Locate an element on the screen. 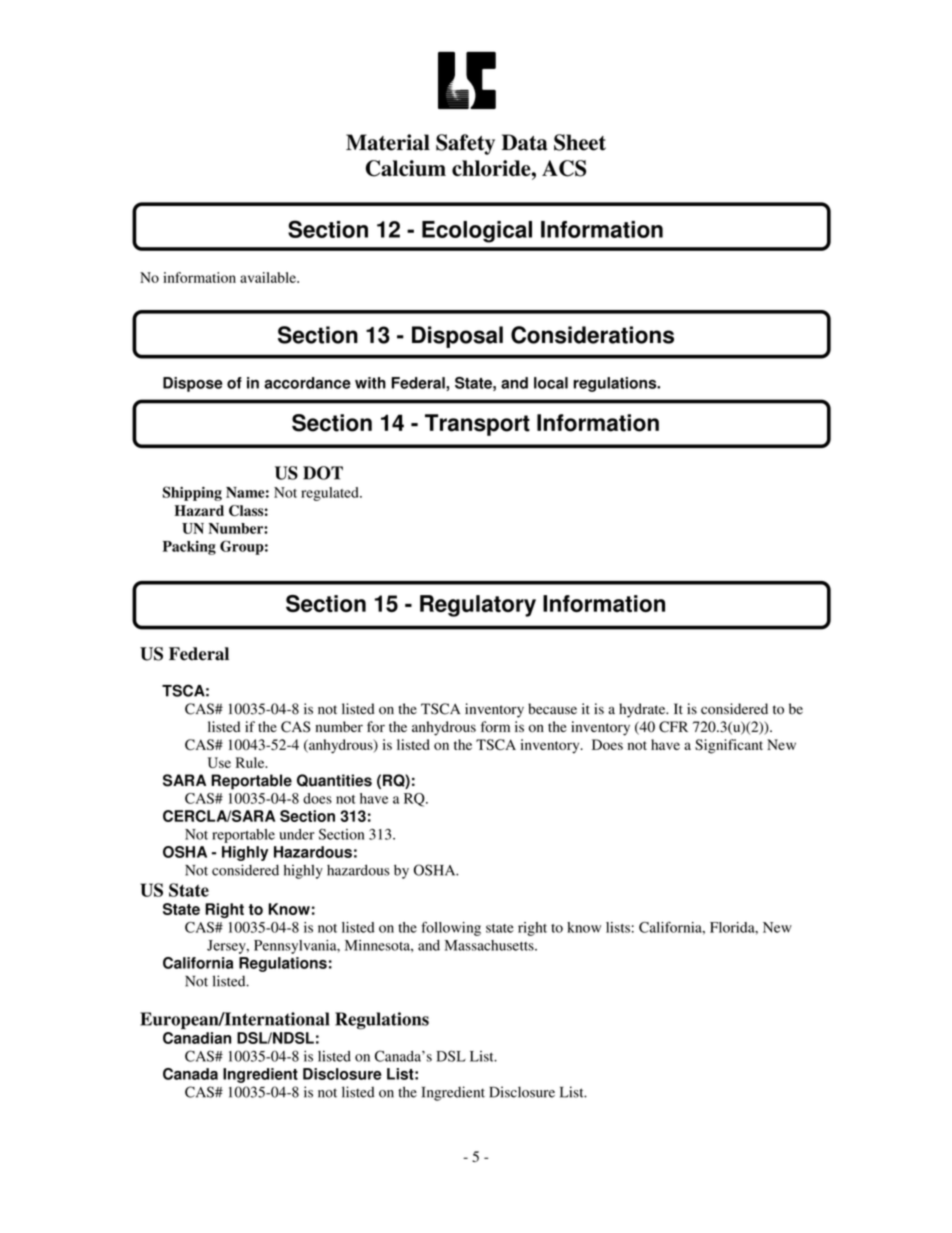 The width and height of the screenshot is (952, 1233). Sheet is located at coordinates (580, 142).
